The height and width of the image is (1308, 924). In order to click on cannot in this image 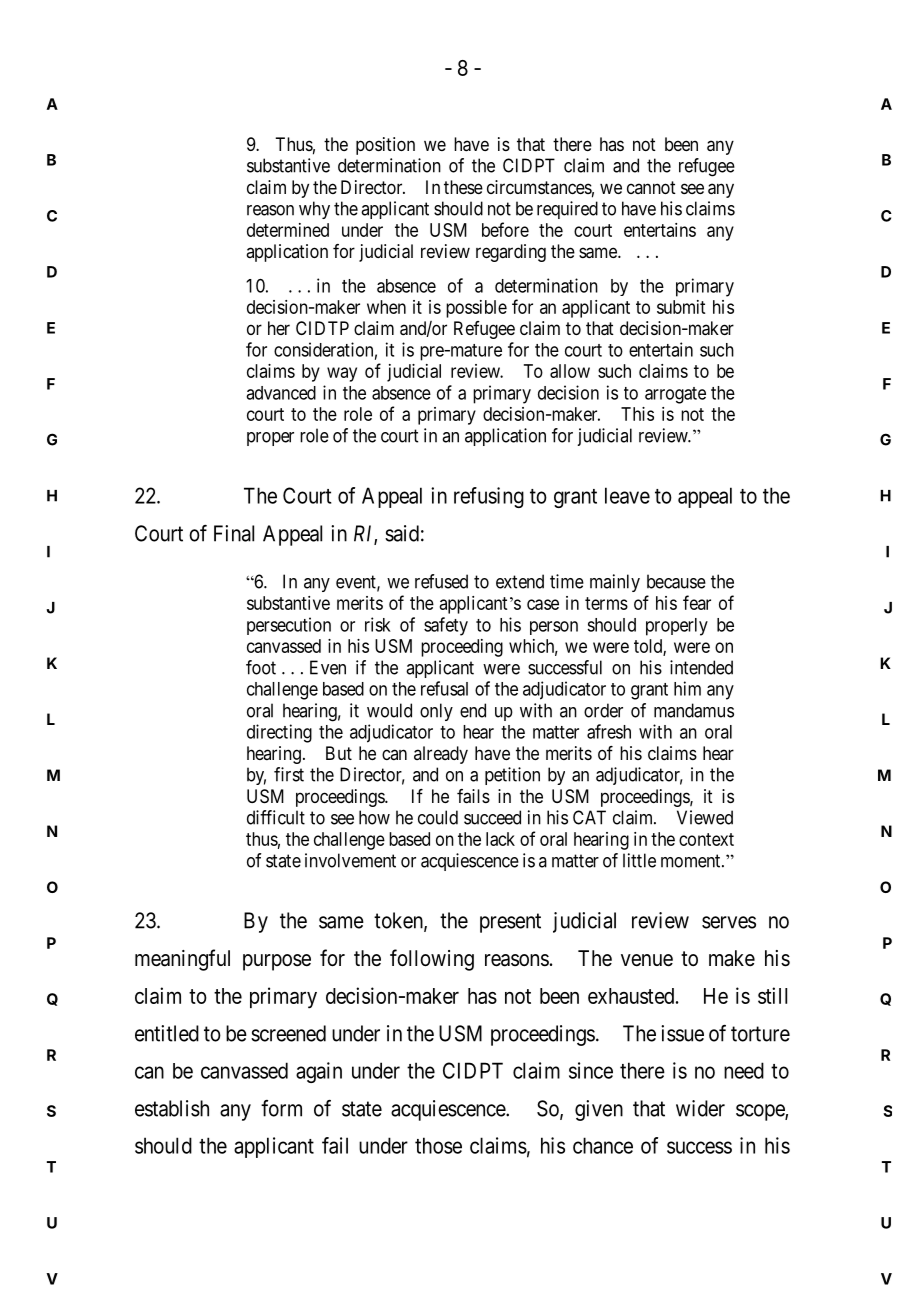, I will do `click(651, 187)`.
